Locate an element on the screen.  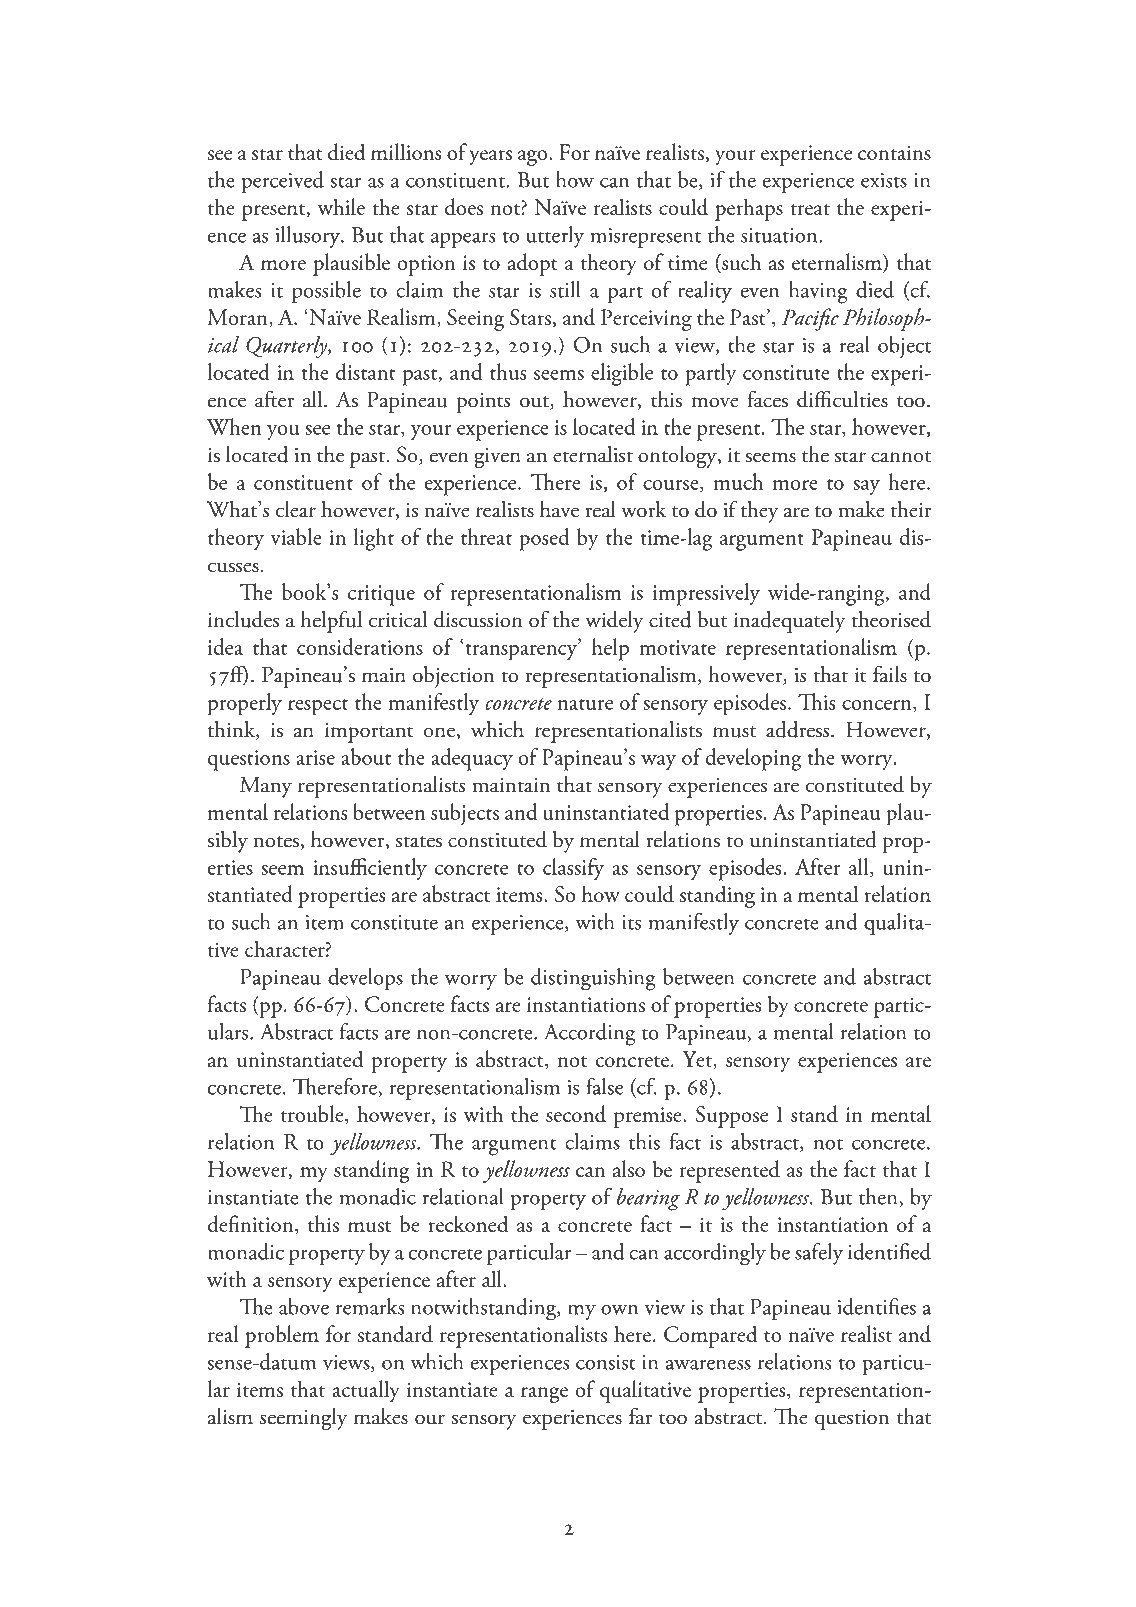
treat is located at coordinates (810, 209).
